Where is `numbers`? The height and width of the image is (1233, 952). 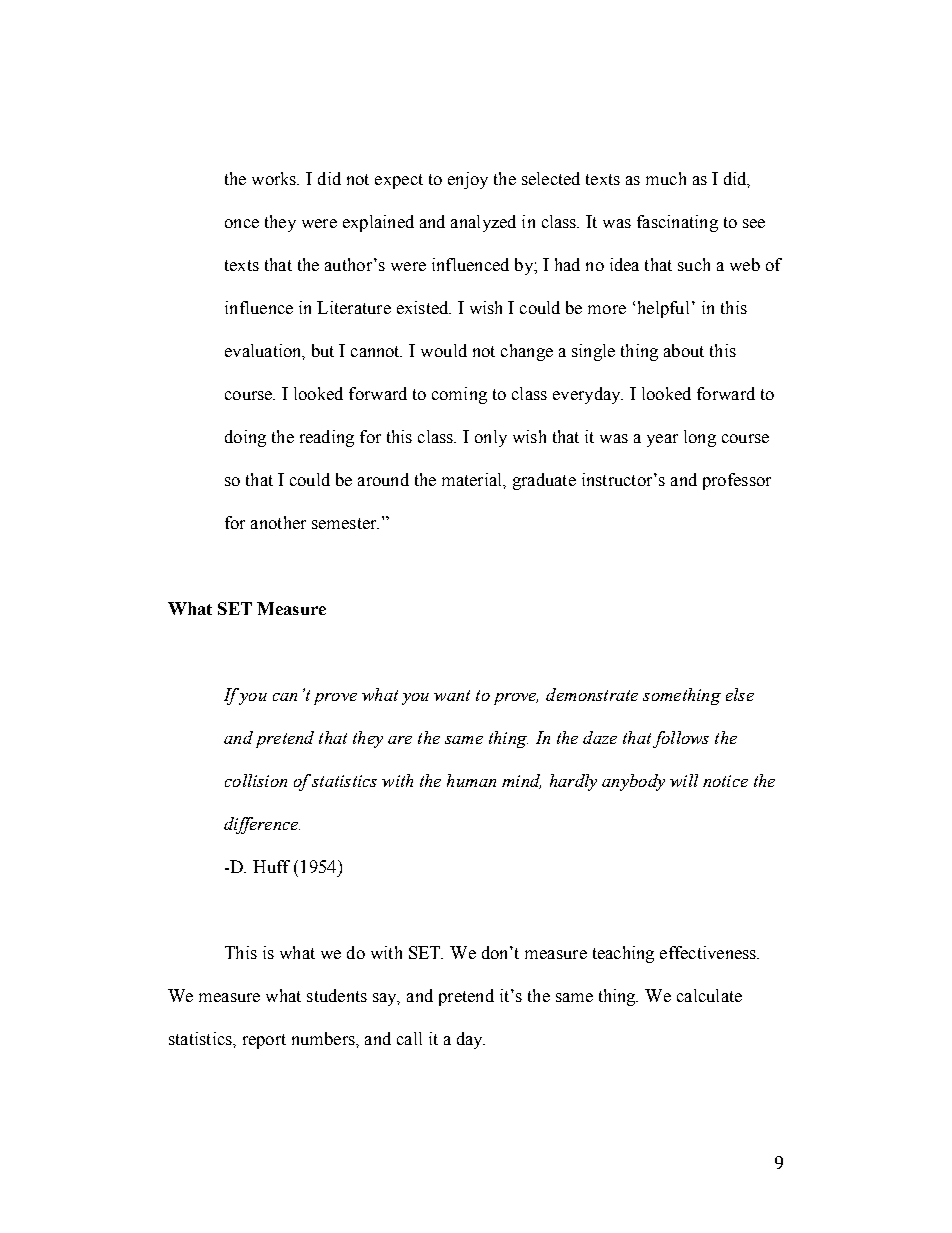 numbers is located at coordinates (324, 1038).
